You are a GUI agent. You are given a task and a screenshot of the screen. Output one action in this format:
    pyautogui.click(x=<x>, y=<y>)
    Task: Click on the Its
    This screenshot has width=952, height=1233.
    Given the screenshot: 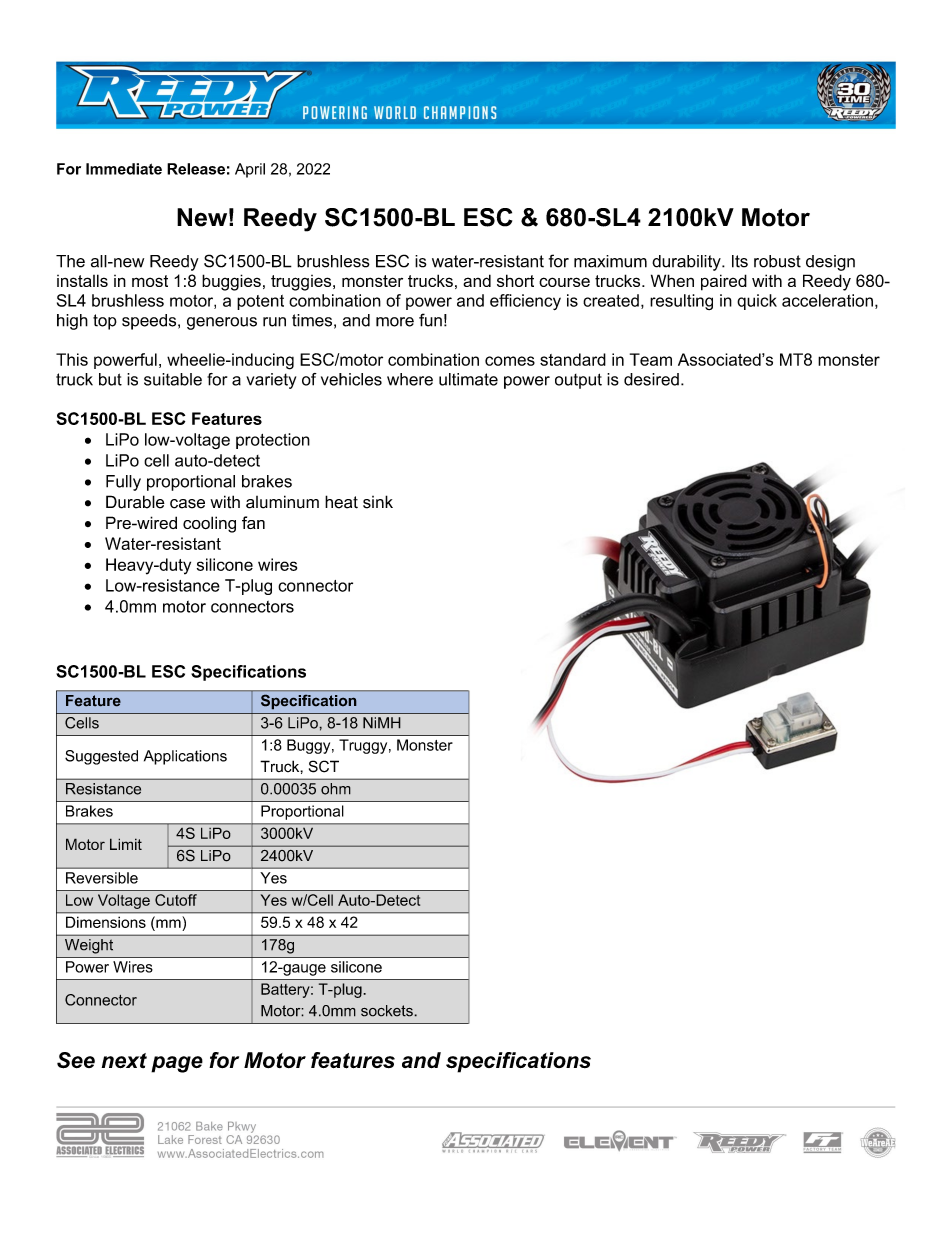 What is the action you would take?
    pyautogui.click(x=740, y=261)
